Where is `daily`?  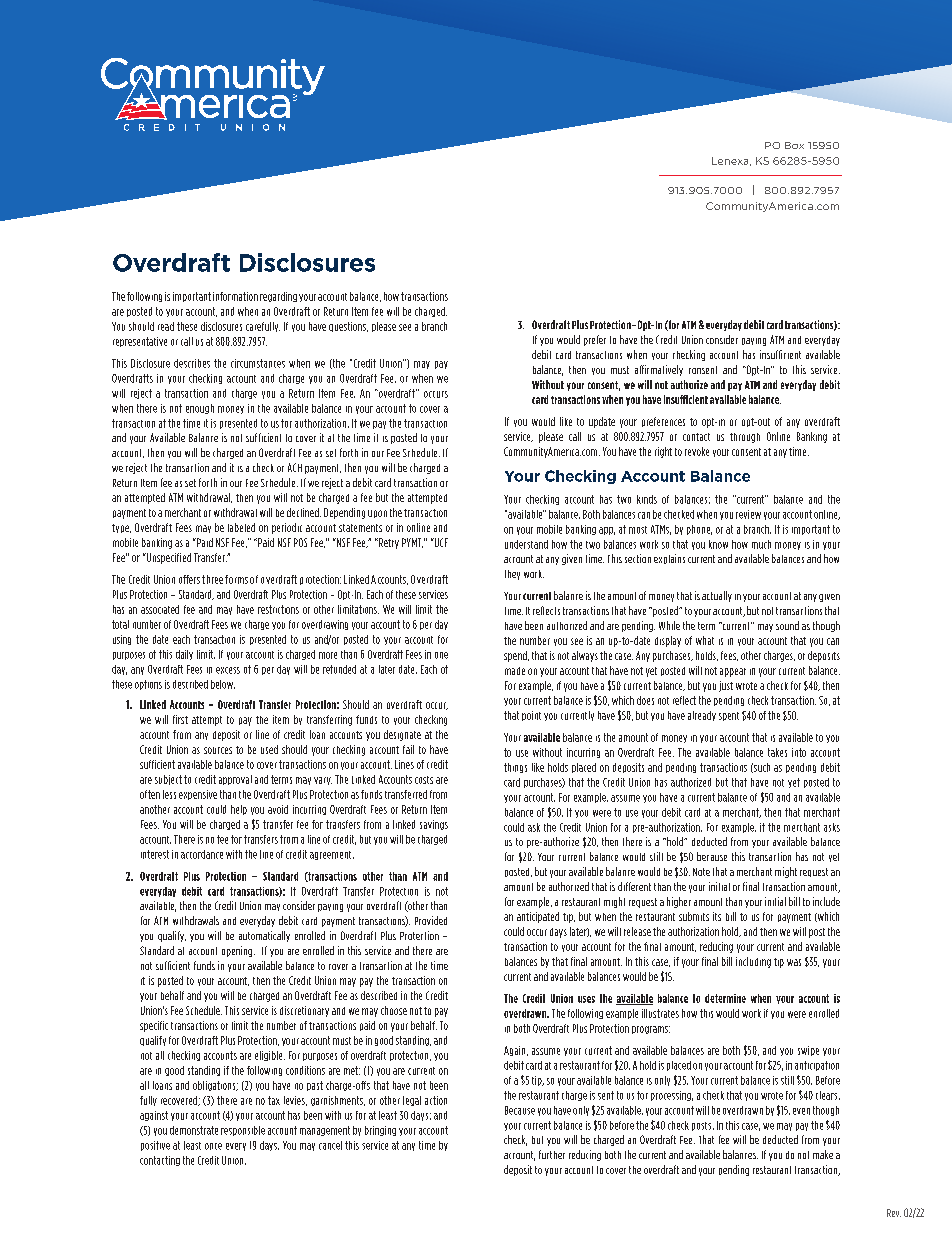
daily is located at coordinates (184, 655).
